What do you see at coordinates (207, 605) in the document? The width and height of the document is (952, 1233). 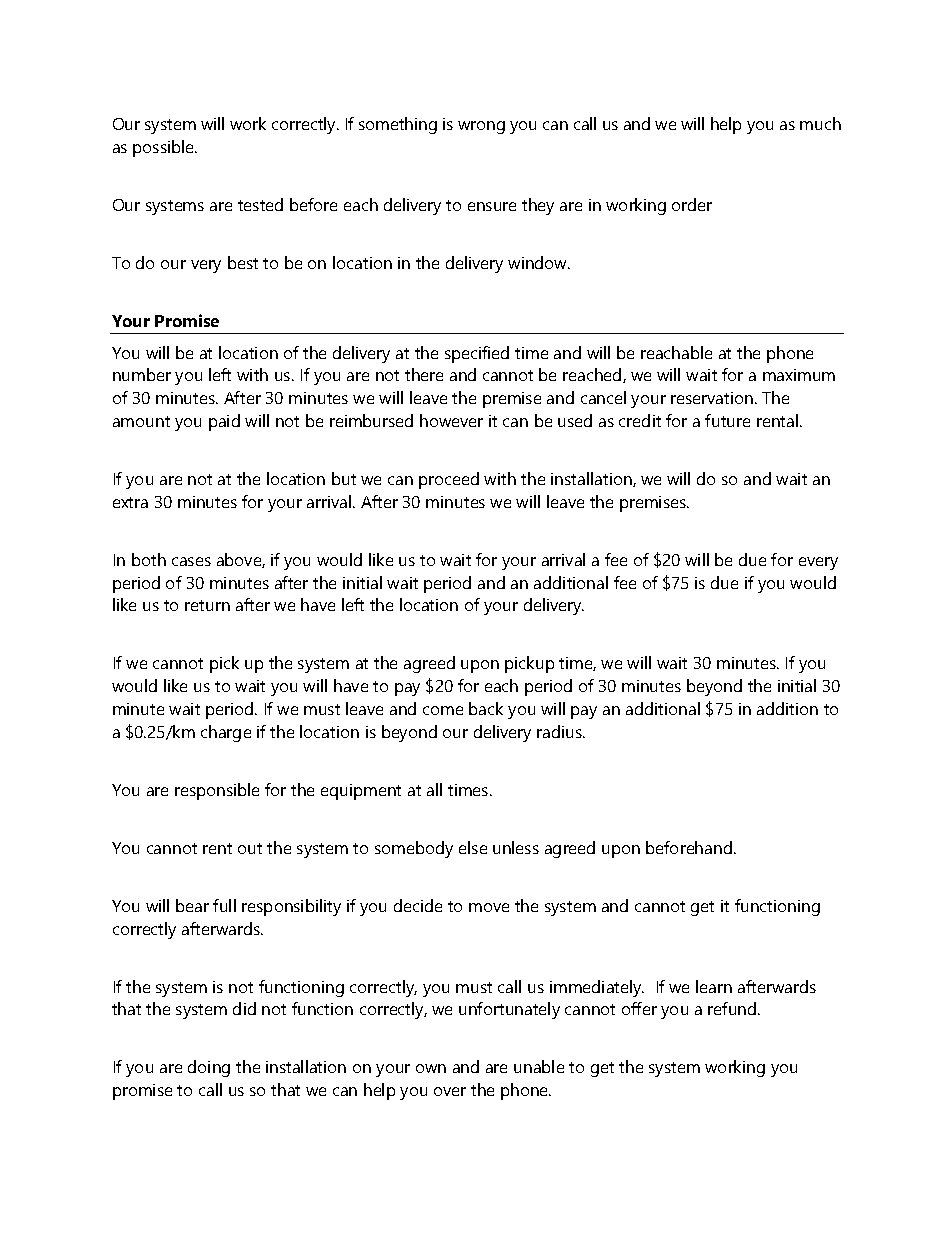 I see `return` at bounding box center [207, 605].
